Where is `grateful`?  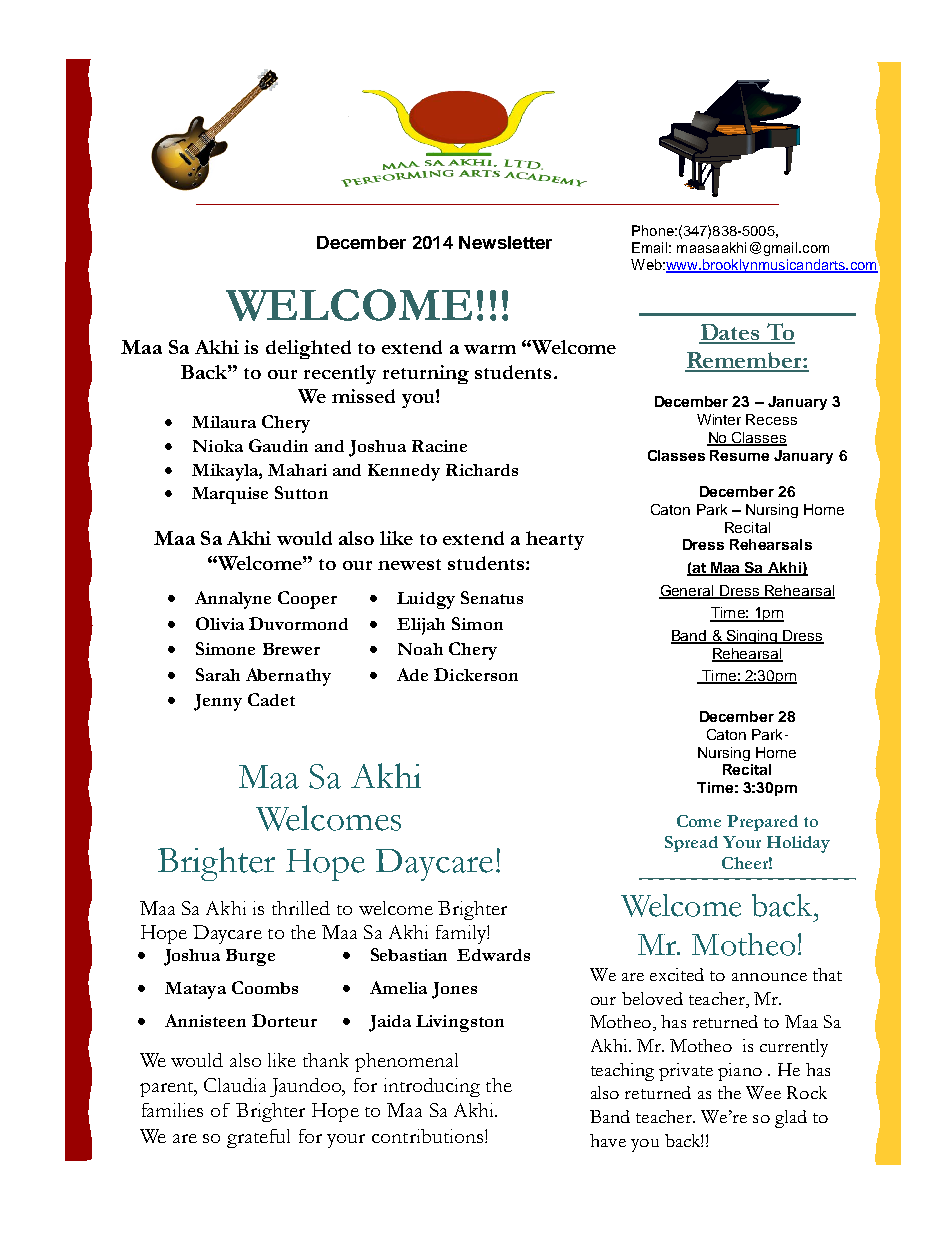
grateful is located at coordinates (258, 1138).
